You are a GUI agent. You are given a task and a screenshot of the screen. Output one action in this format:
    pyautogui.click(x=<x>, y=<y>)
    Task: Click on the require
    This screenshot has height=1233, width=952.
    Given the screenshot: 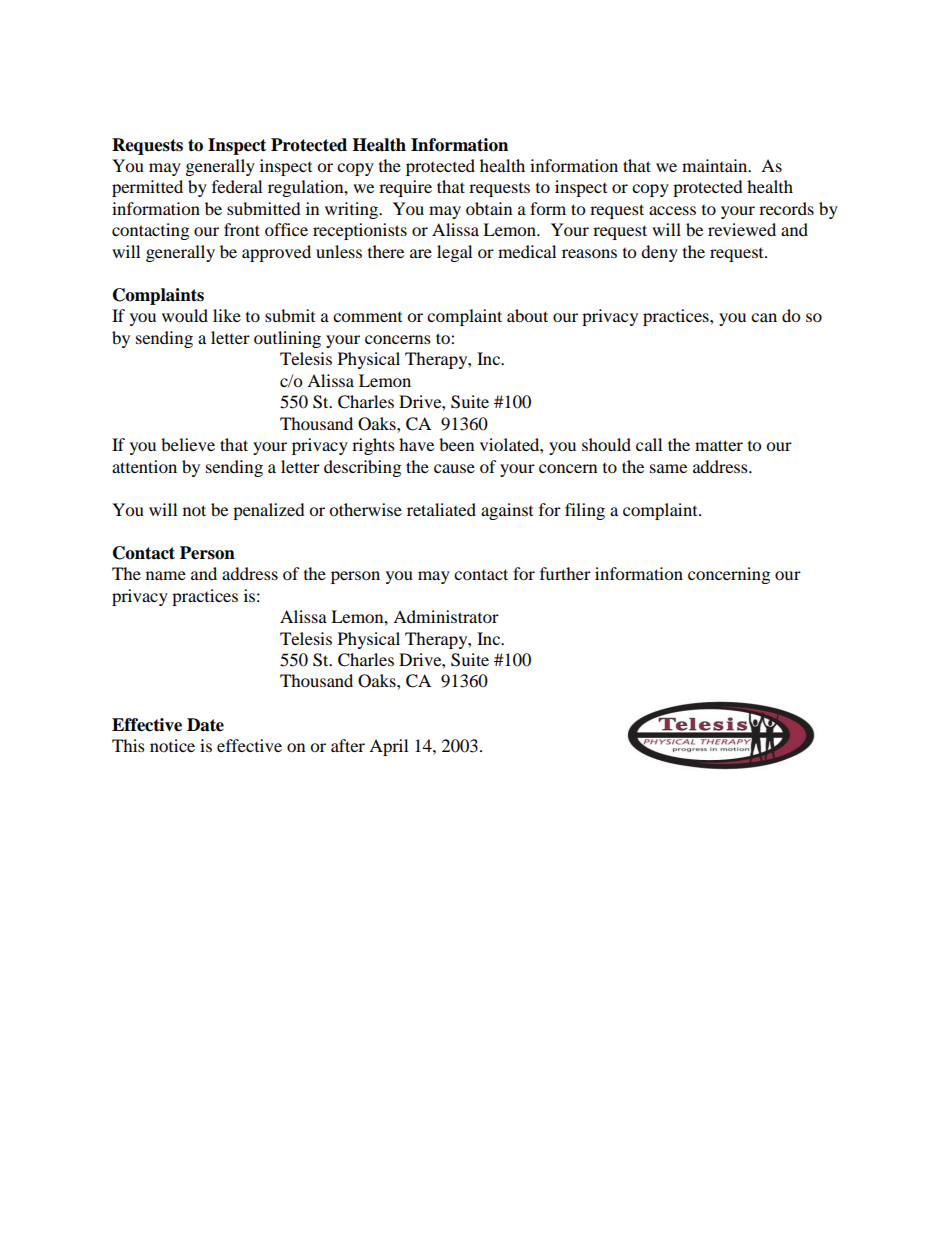 What is the action you would take?
    pyautogui.click(x=405, y=188)
